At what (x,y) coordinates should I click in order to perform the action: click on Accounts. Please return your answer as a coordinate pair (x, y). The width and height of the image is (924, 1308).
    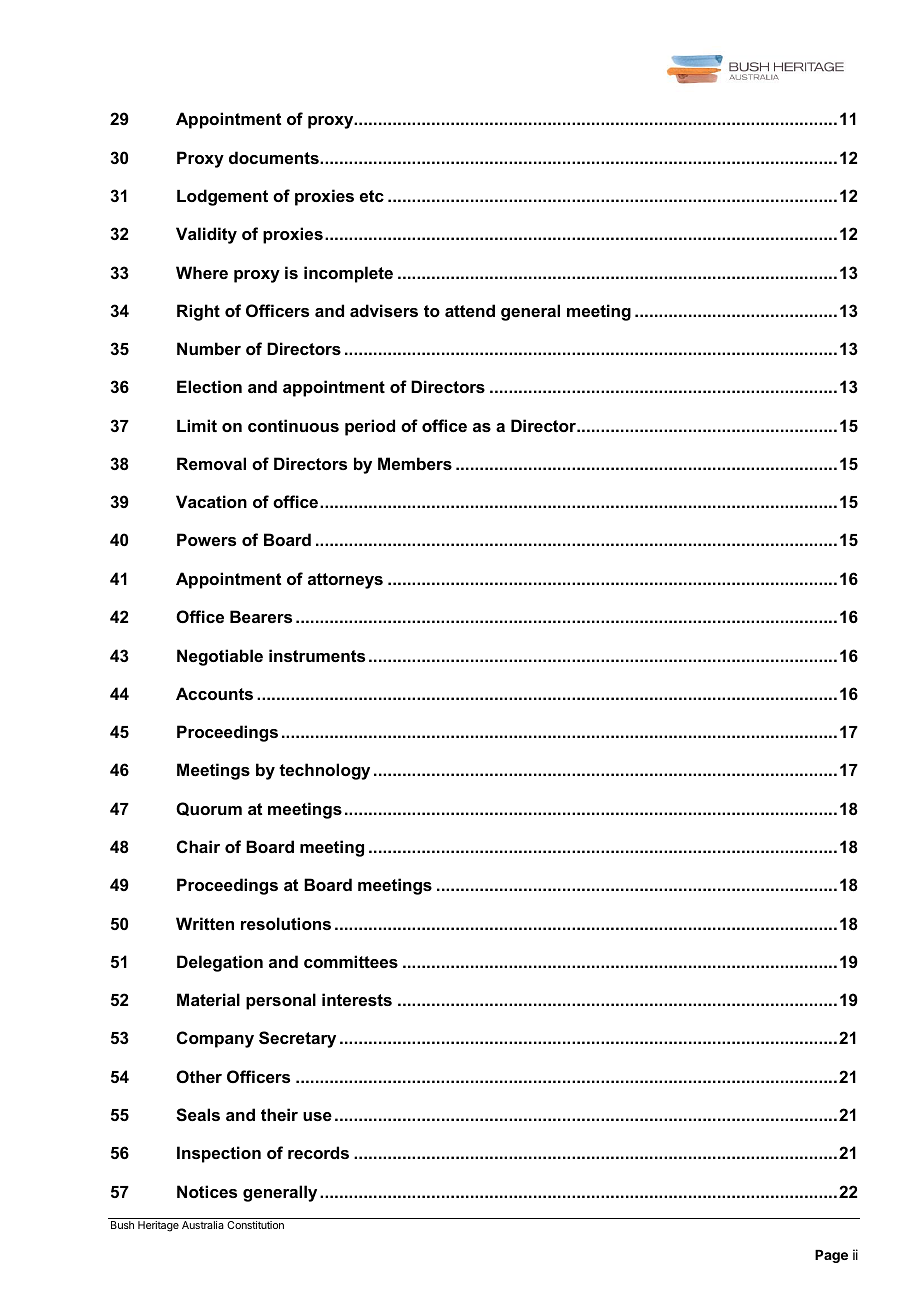
    Looking at the image, I should click on (214, 693).
